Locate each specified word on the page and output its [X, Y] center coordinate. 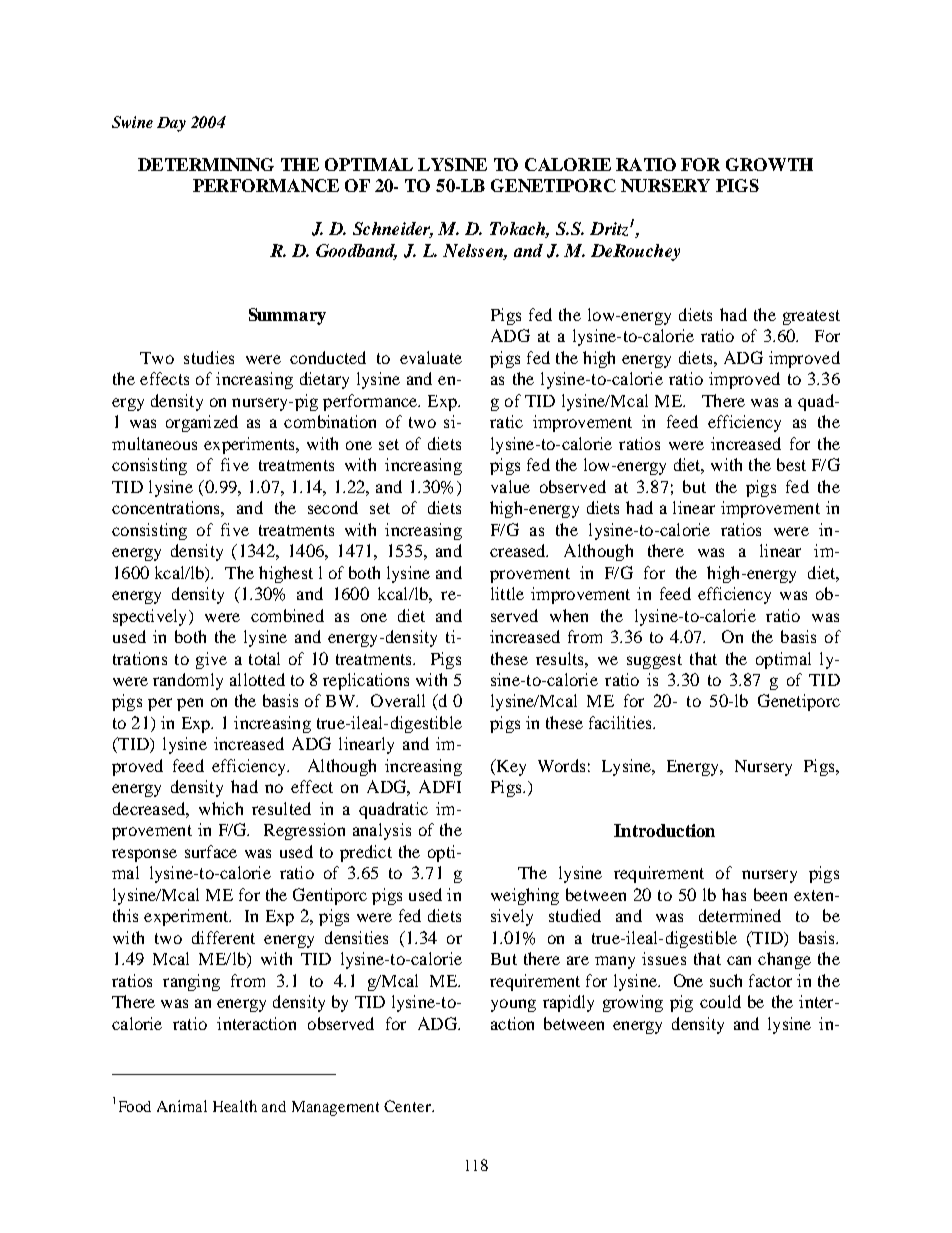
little [507, 593]
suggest [654, 661]
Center [408, 1106]
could [720, 1001]
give [211, 660]
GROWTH [769, 164]
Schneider [393, 230]
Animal [182, 1106]
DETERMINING [206, 164]
